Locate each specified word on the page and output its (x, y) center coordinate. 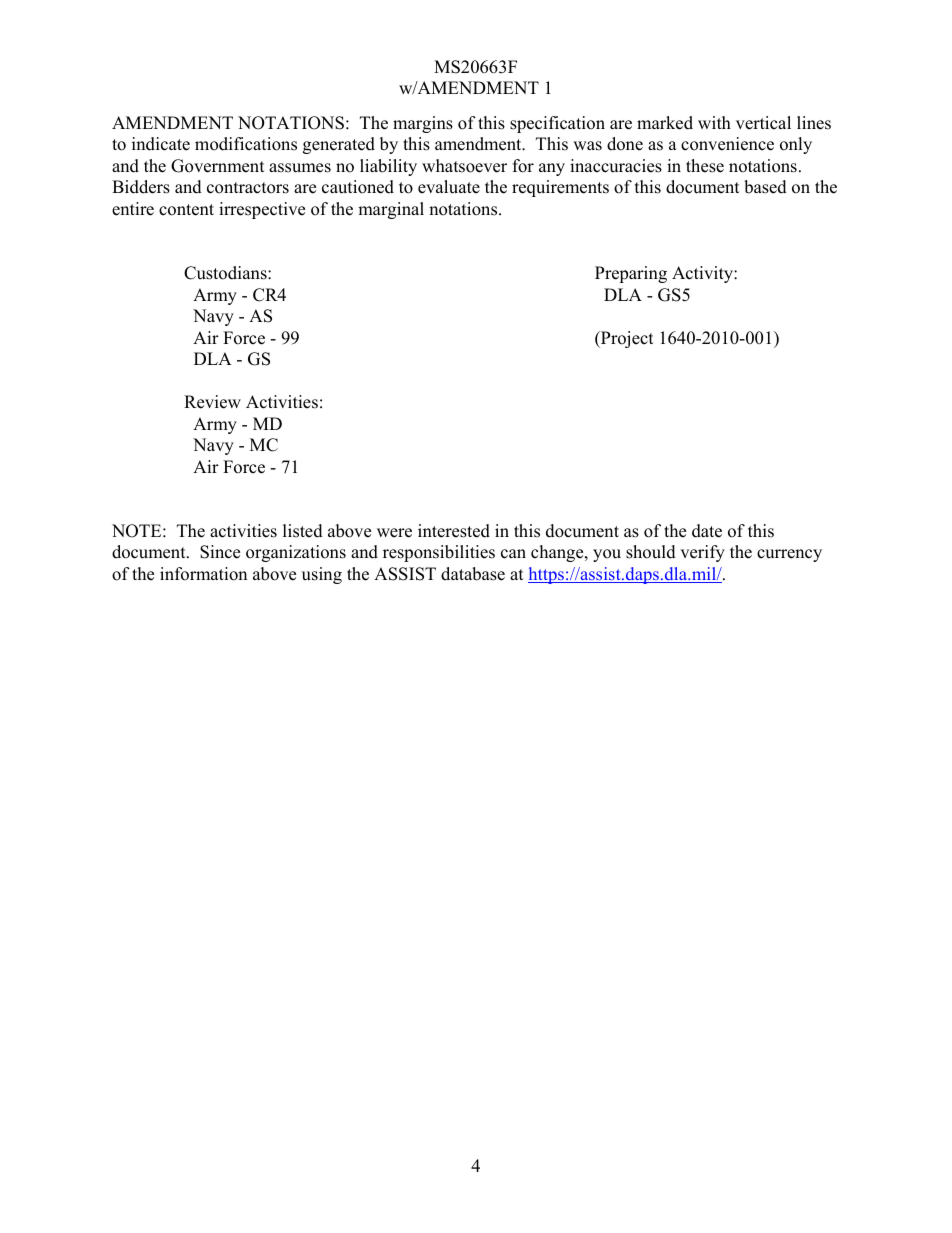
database (473, 574)
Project (626, 339)
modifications (246, 144)
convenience (727, 144)
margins (423, 124)
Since (220, 552)
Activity (703, 274)
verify (702, 553)
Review (212, 402)
